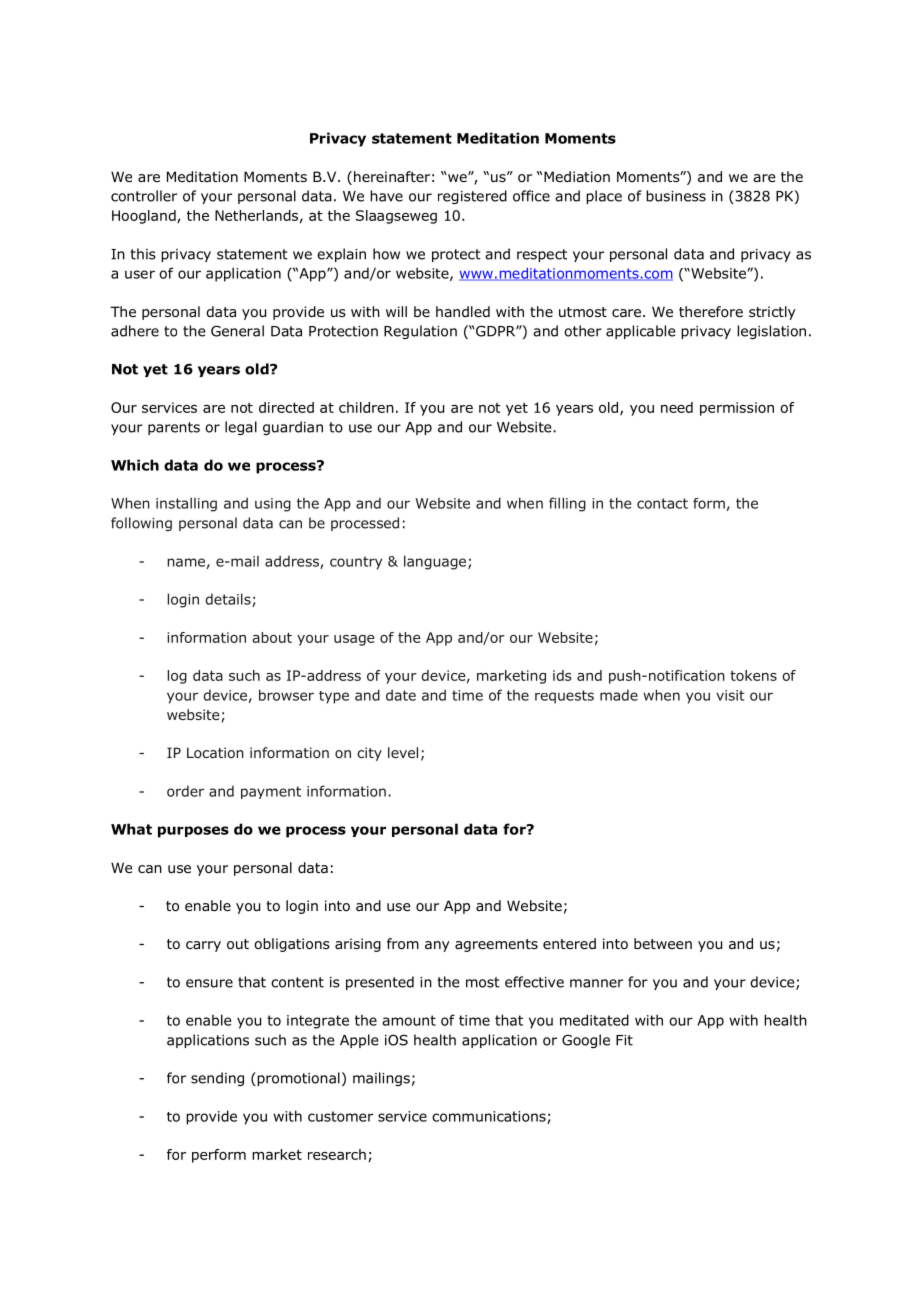 This document has height=1308, width=924. Describe the element at coordinates (472, 197) in the document. I see `registered` at that location.
